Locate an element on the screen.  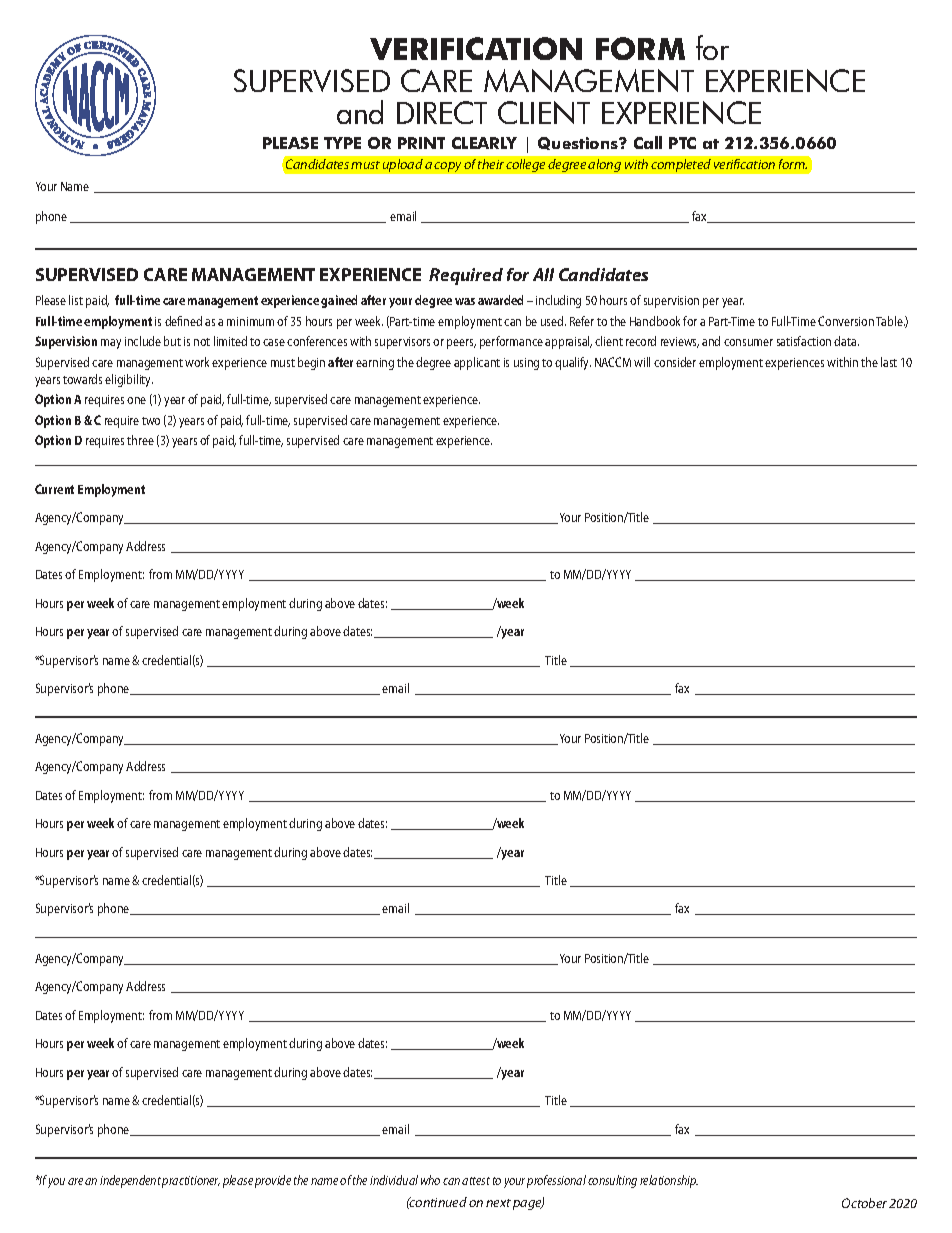
CLEARLY is located at coordinates (484, 143).
